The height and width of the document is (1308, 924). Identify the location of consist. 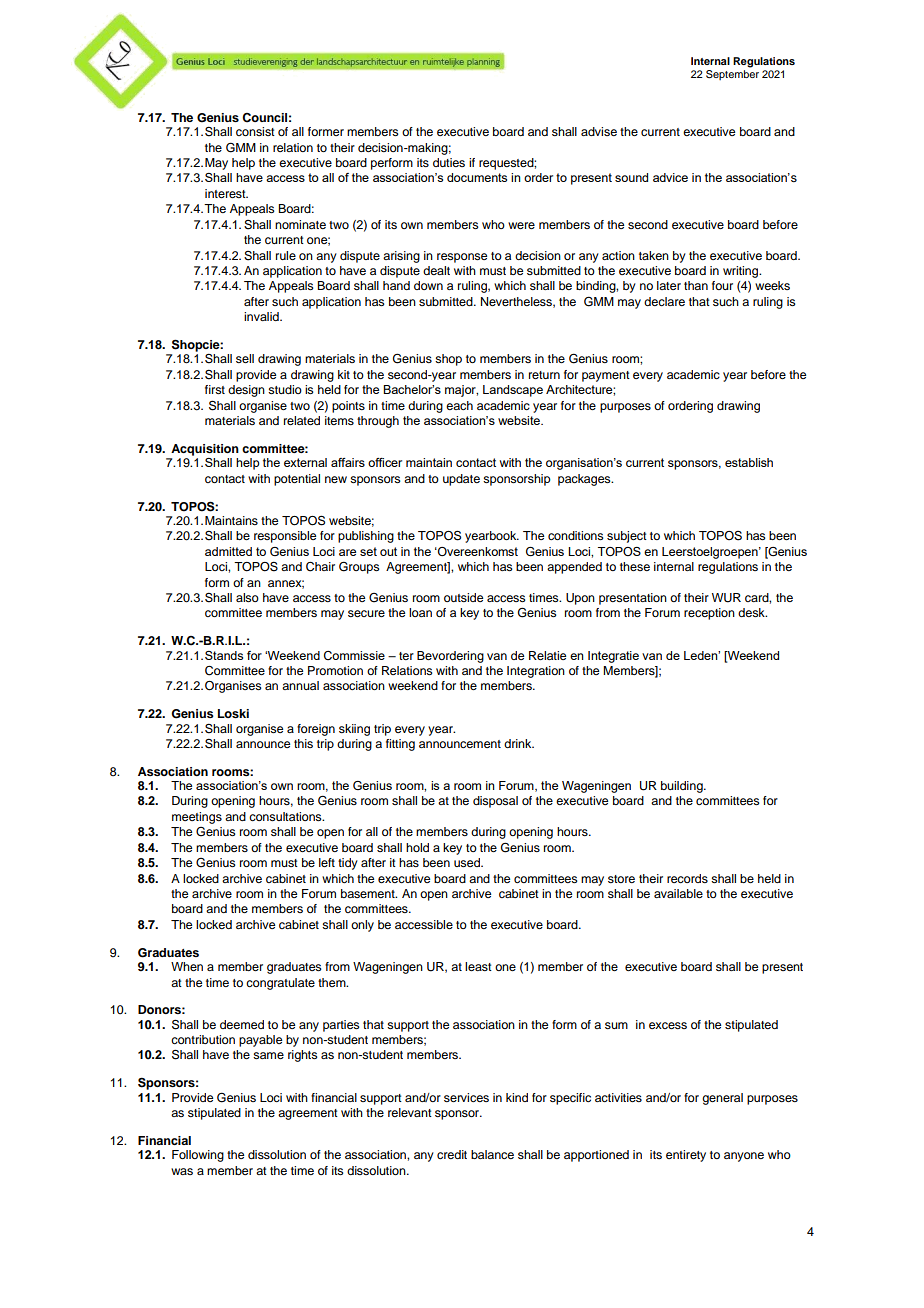
(255, 131).
